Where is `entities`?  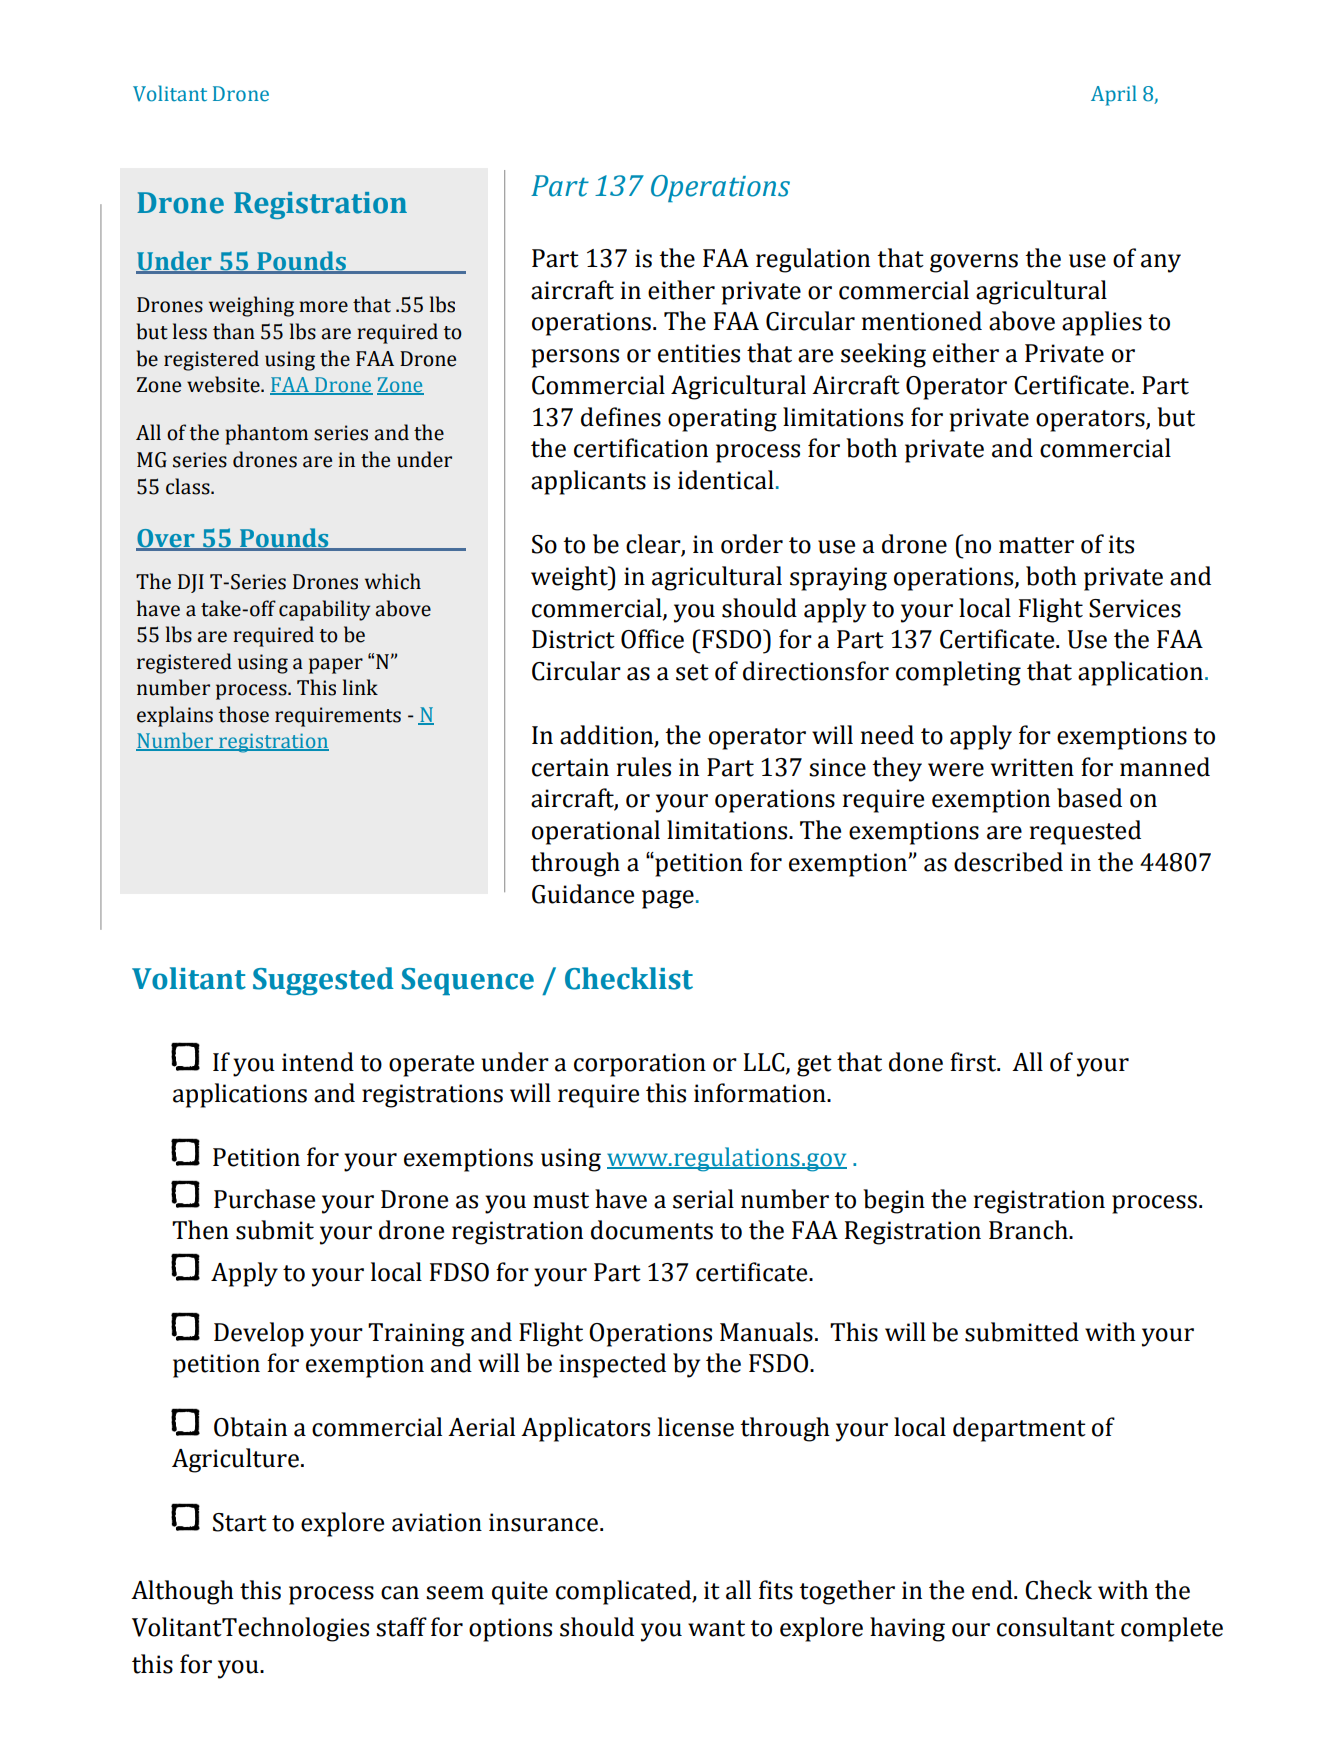 entities is located at coordinates (699, 353).
